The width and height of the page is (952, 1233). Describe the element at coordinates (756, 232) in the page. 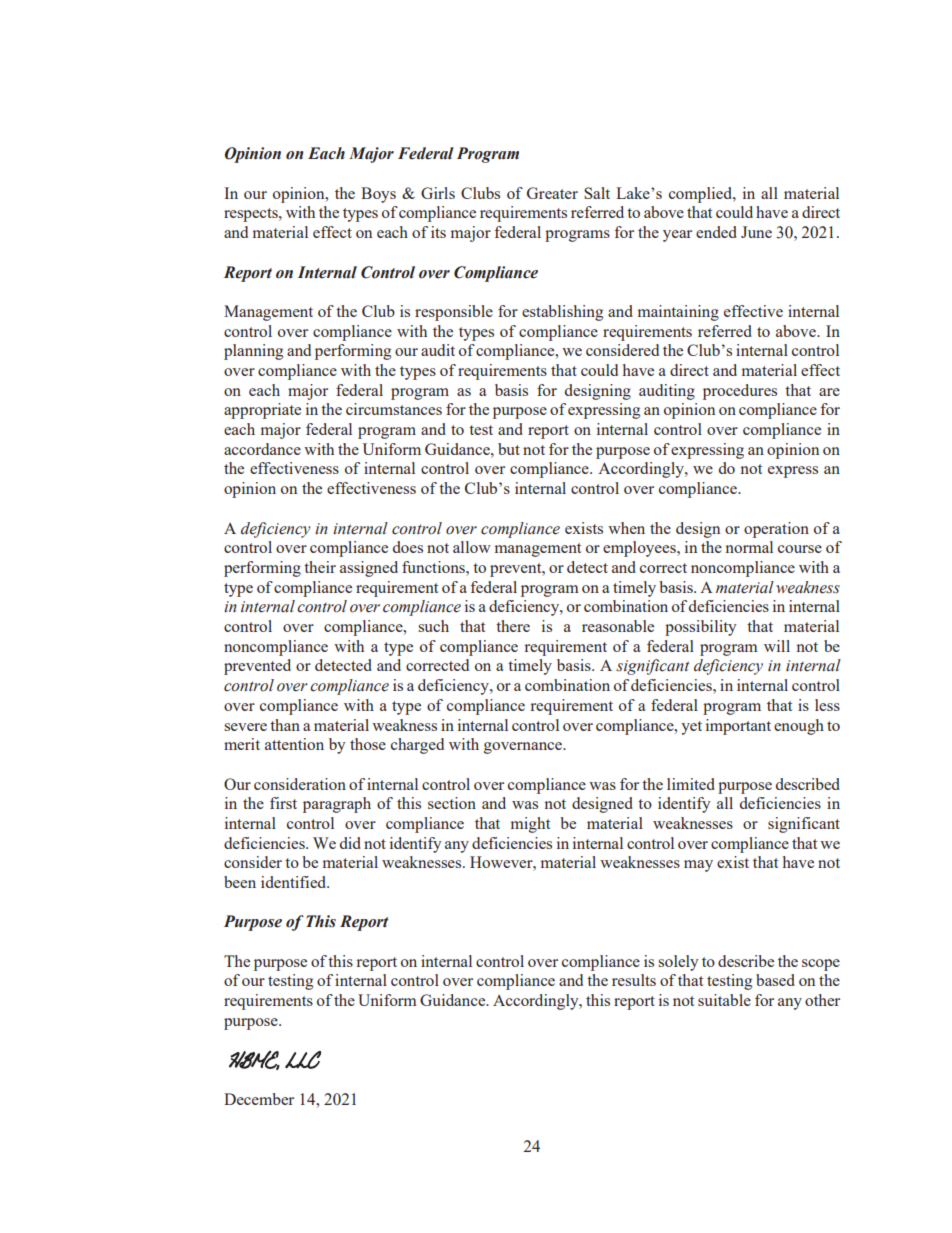

I see `June` at that location.
